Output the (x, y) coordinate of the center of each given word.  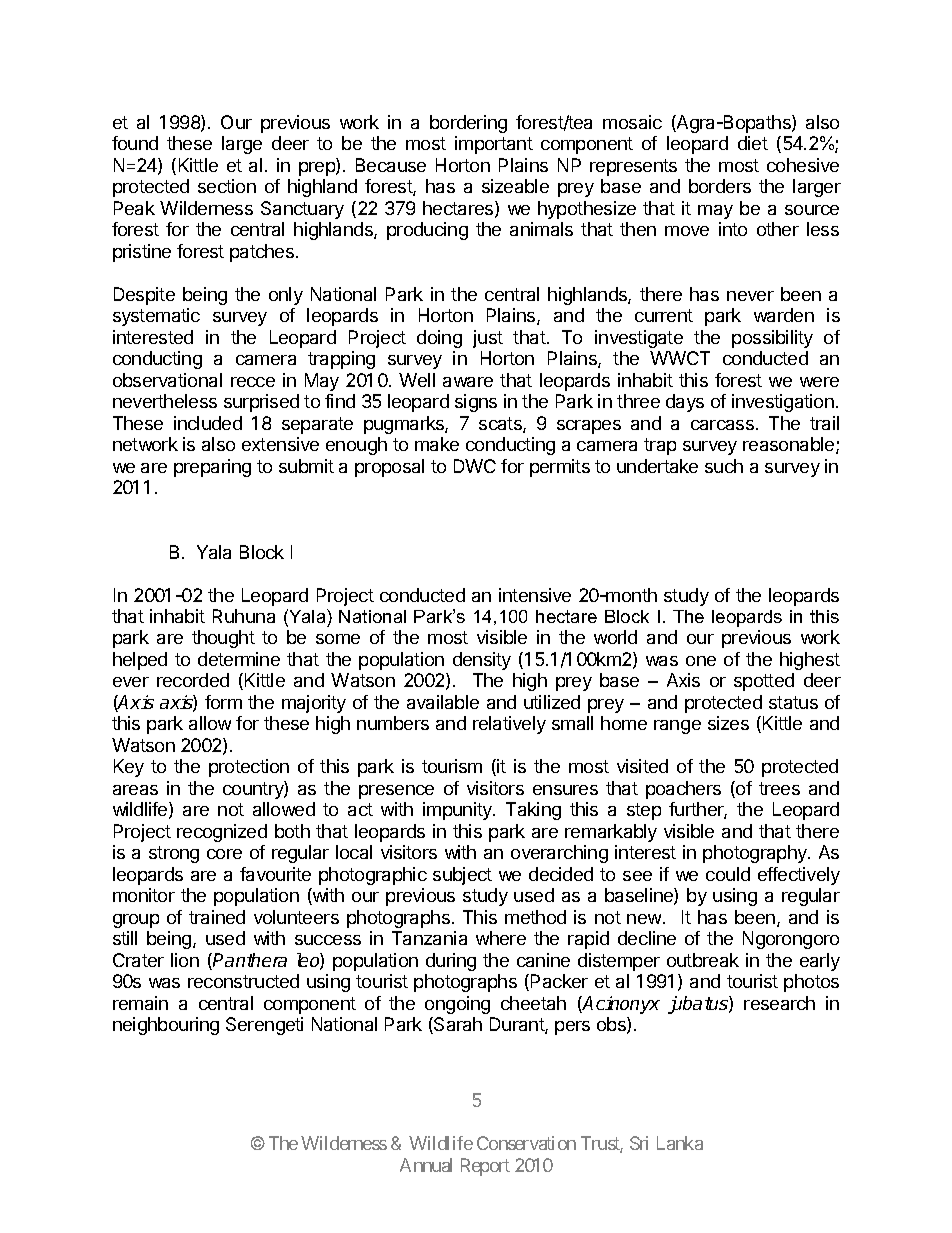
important (494, 145)
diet (753, 143)
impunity (458, 811)
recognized (222, 833)
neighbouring (166, 1026)
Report (485, 1167)
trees (779, 788)
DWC (475, 466)
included (208, 423)
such (724, 466)
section (227, 186)
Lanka (680, 1143)
